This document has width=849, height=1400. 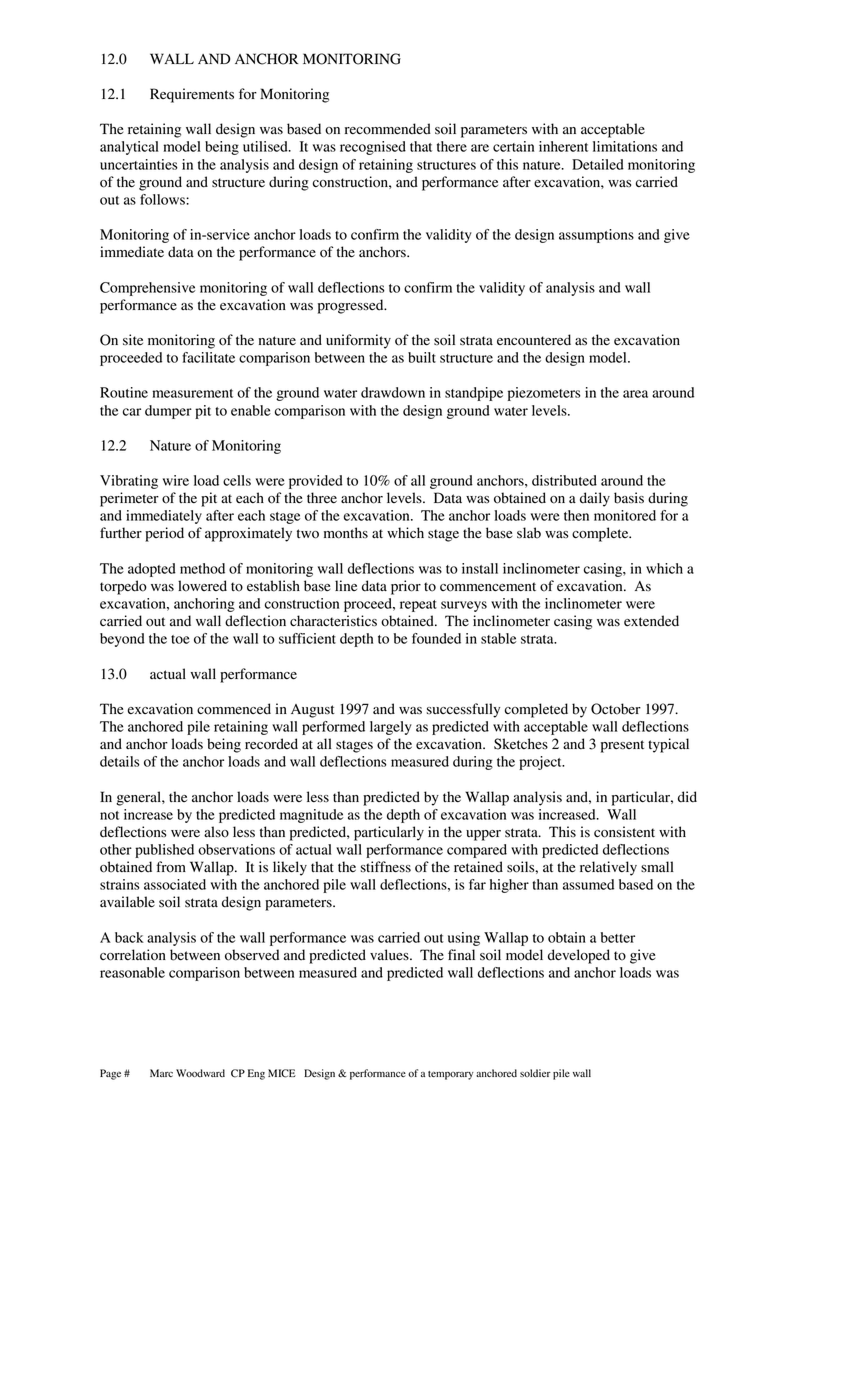 I want to click on Marc, so click(x=161, y=1073).
